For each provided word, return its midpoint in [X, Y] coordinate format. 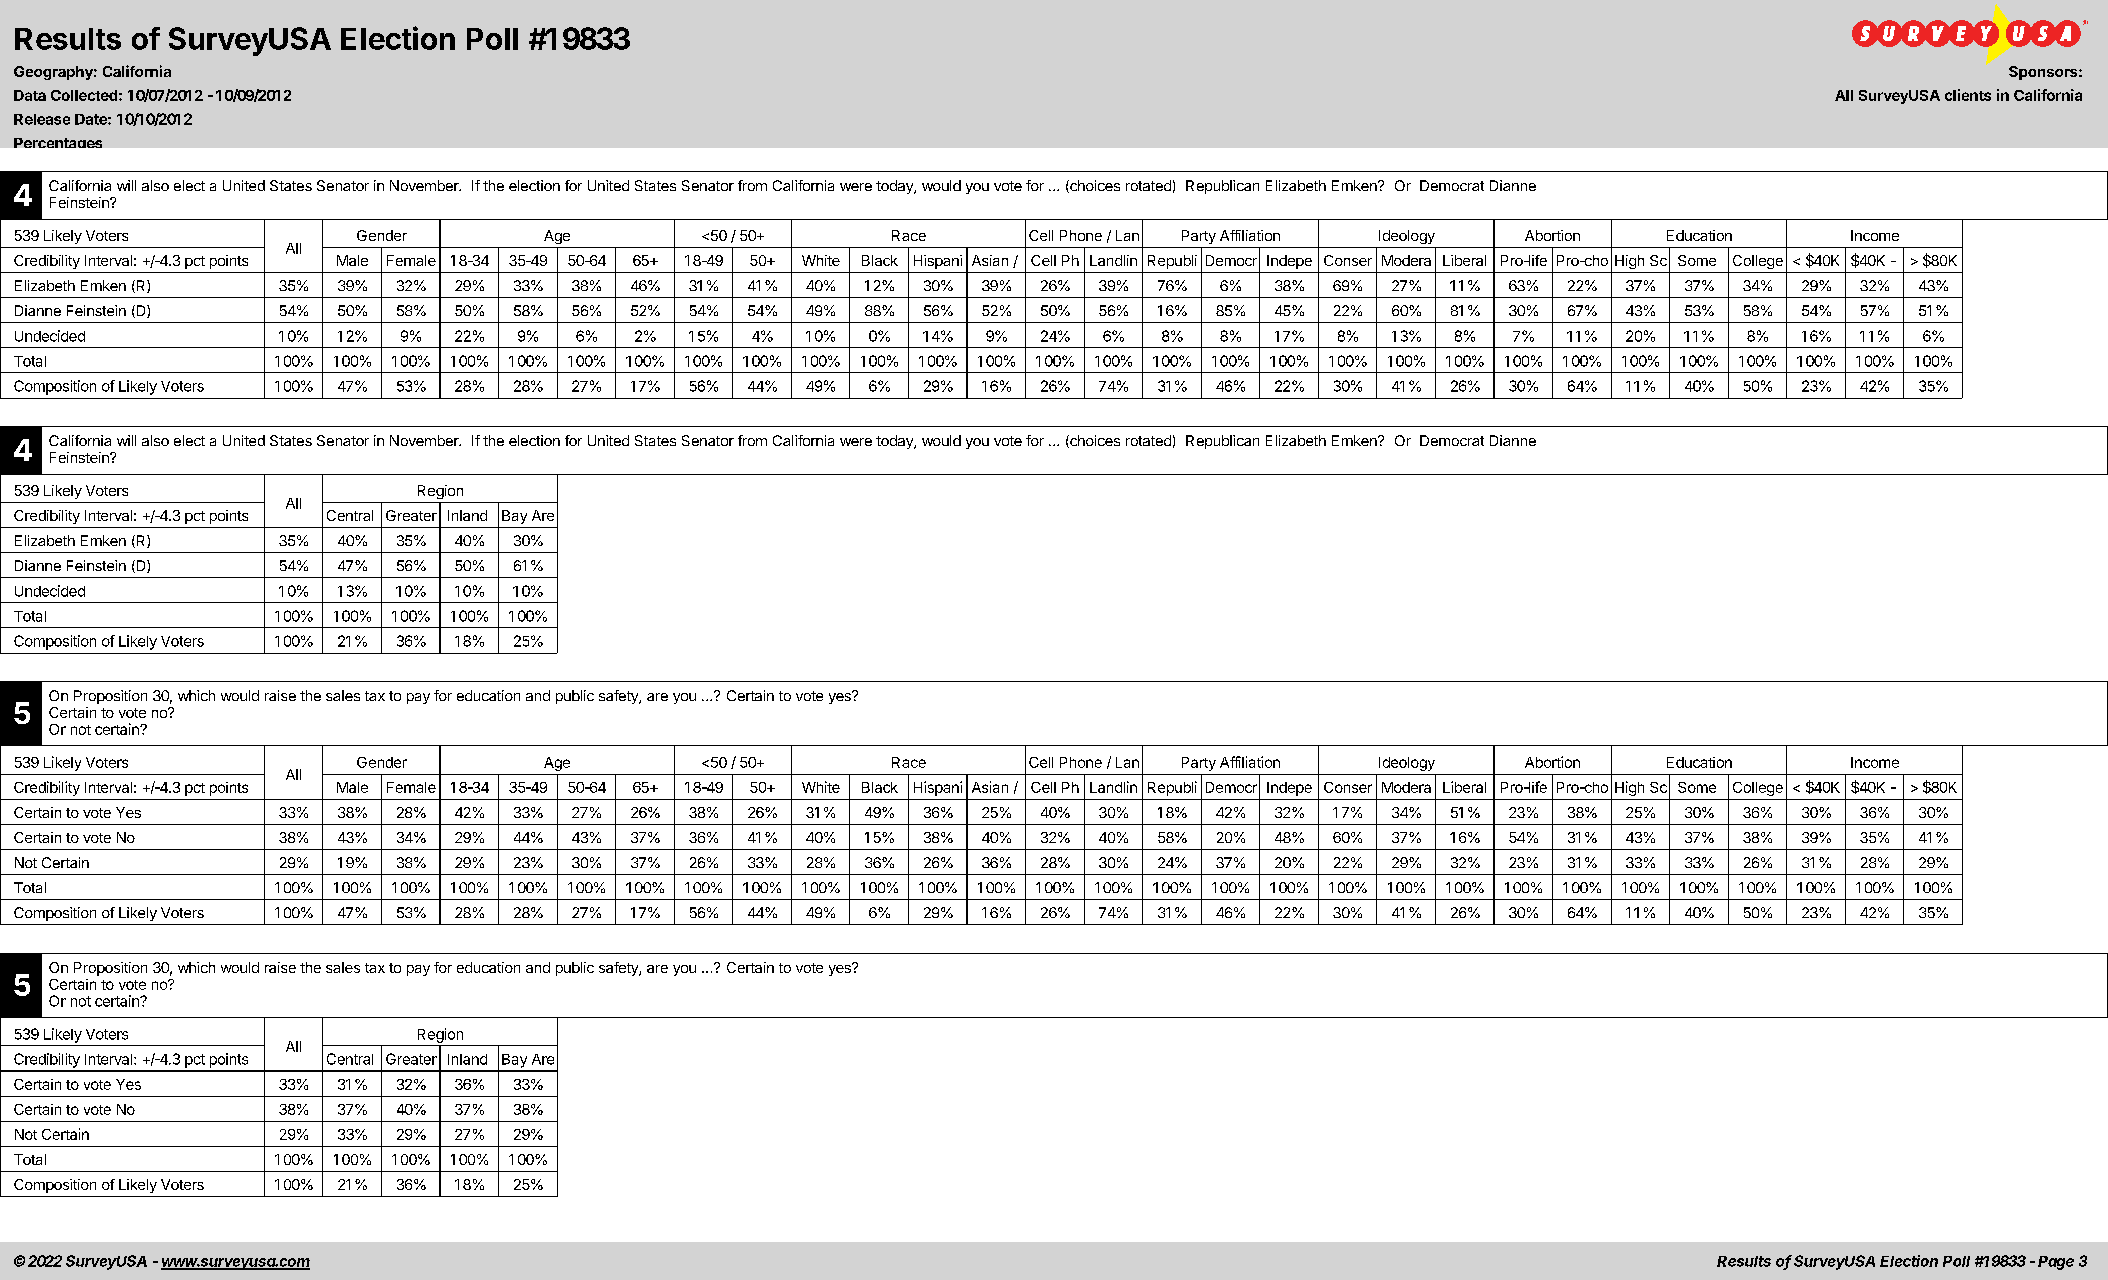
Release [42, 119]
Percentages [58, 143]
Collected [84, 95]
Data [30, 95]
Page [2056, 1263]
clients [1968, 95]
